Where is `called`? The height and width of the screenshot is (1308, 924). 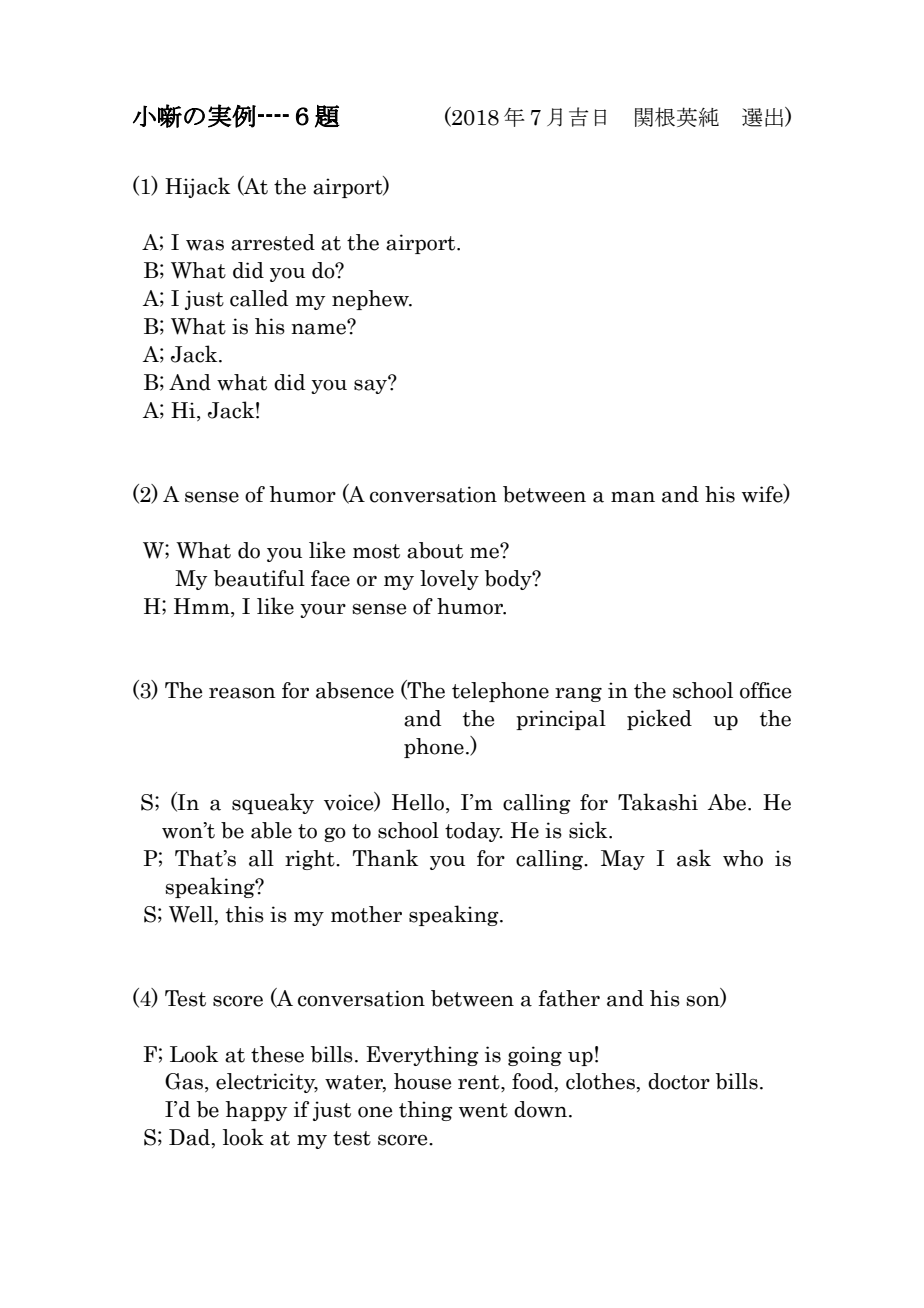
called is located at coordinates (259, 298).
